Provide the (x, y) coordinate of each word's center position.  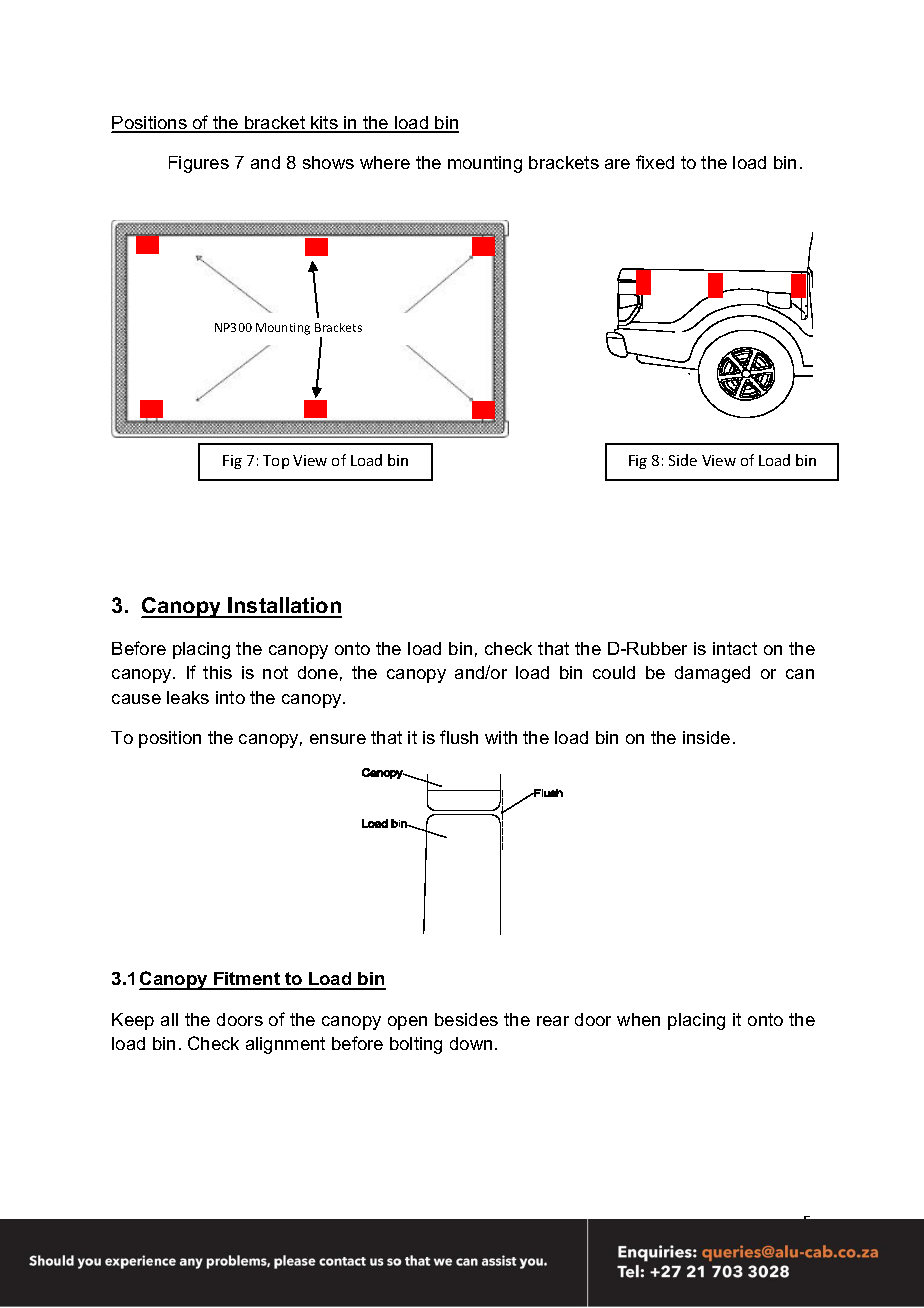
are (617, 164)
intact (735, 648)
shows (328, 162)
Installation (284, 607)
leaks (188, 697)
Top (276, 462)
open (407, 1023)
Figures (199, 164)
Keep (133, 1021)
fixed (655, 162)
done (318, 672)
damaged (712, 674)
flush (459, 737)
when (638, 1019)
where (385, 162)
